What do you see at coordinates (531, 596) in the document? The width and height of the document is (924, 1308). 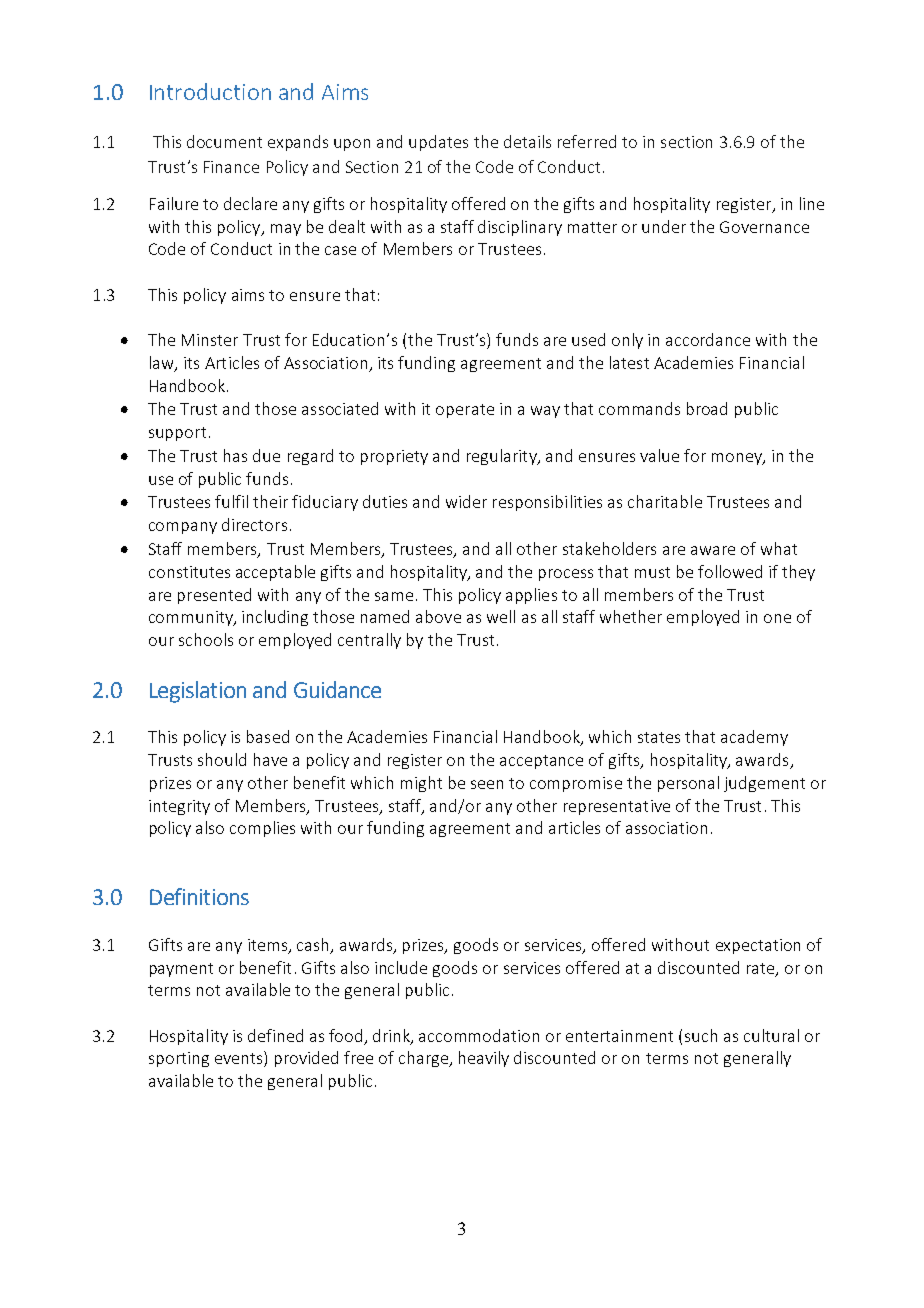 I see `applies` at bounding box center [531, 596].
